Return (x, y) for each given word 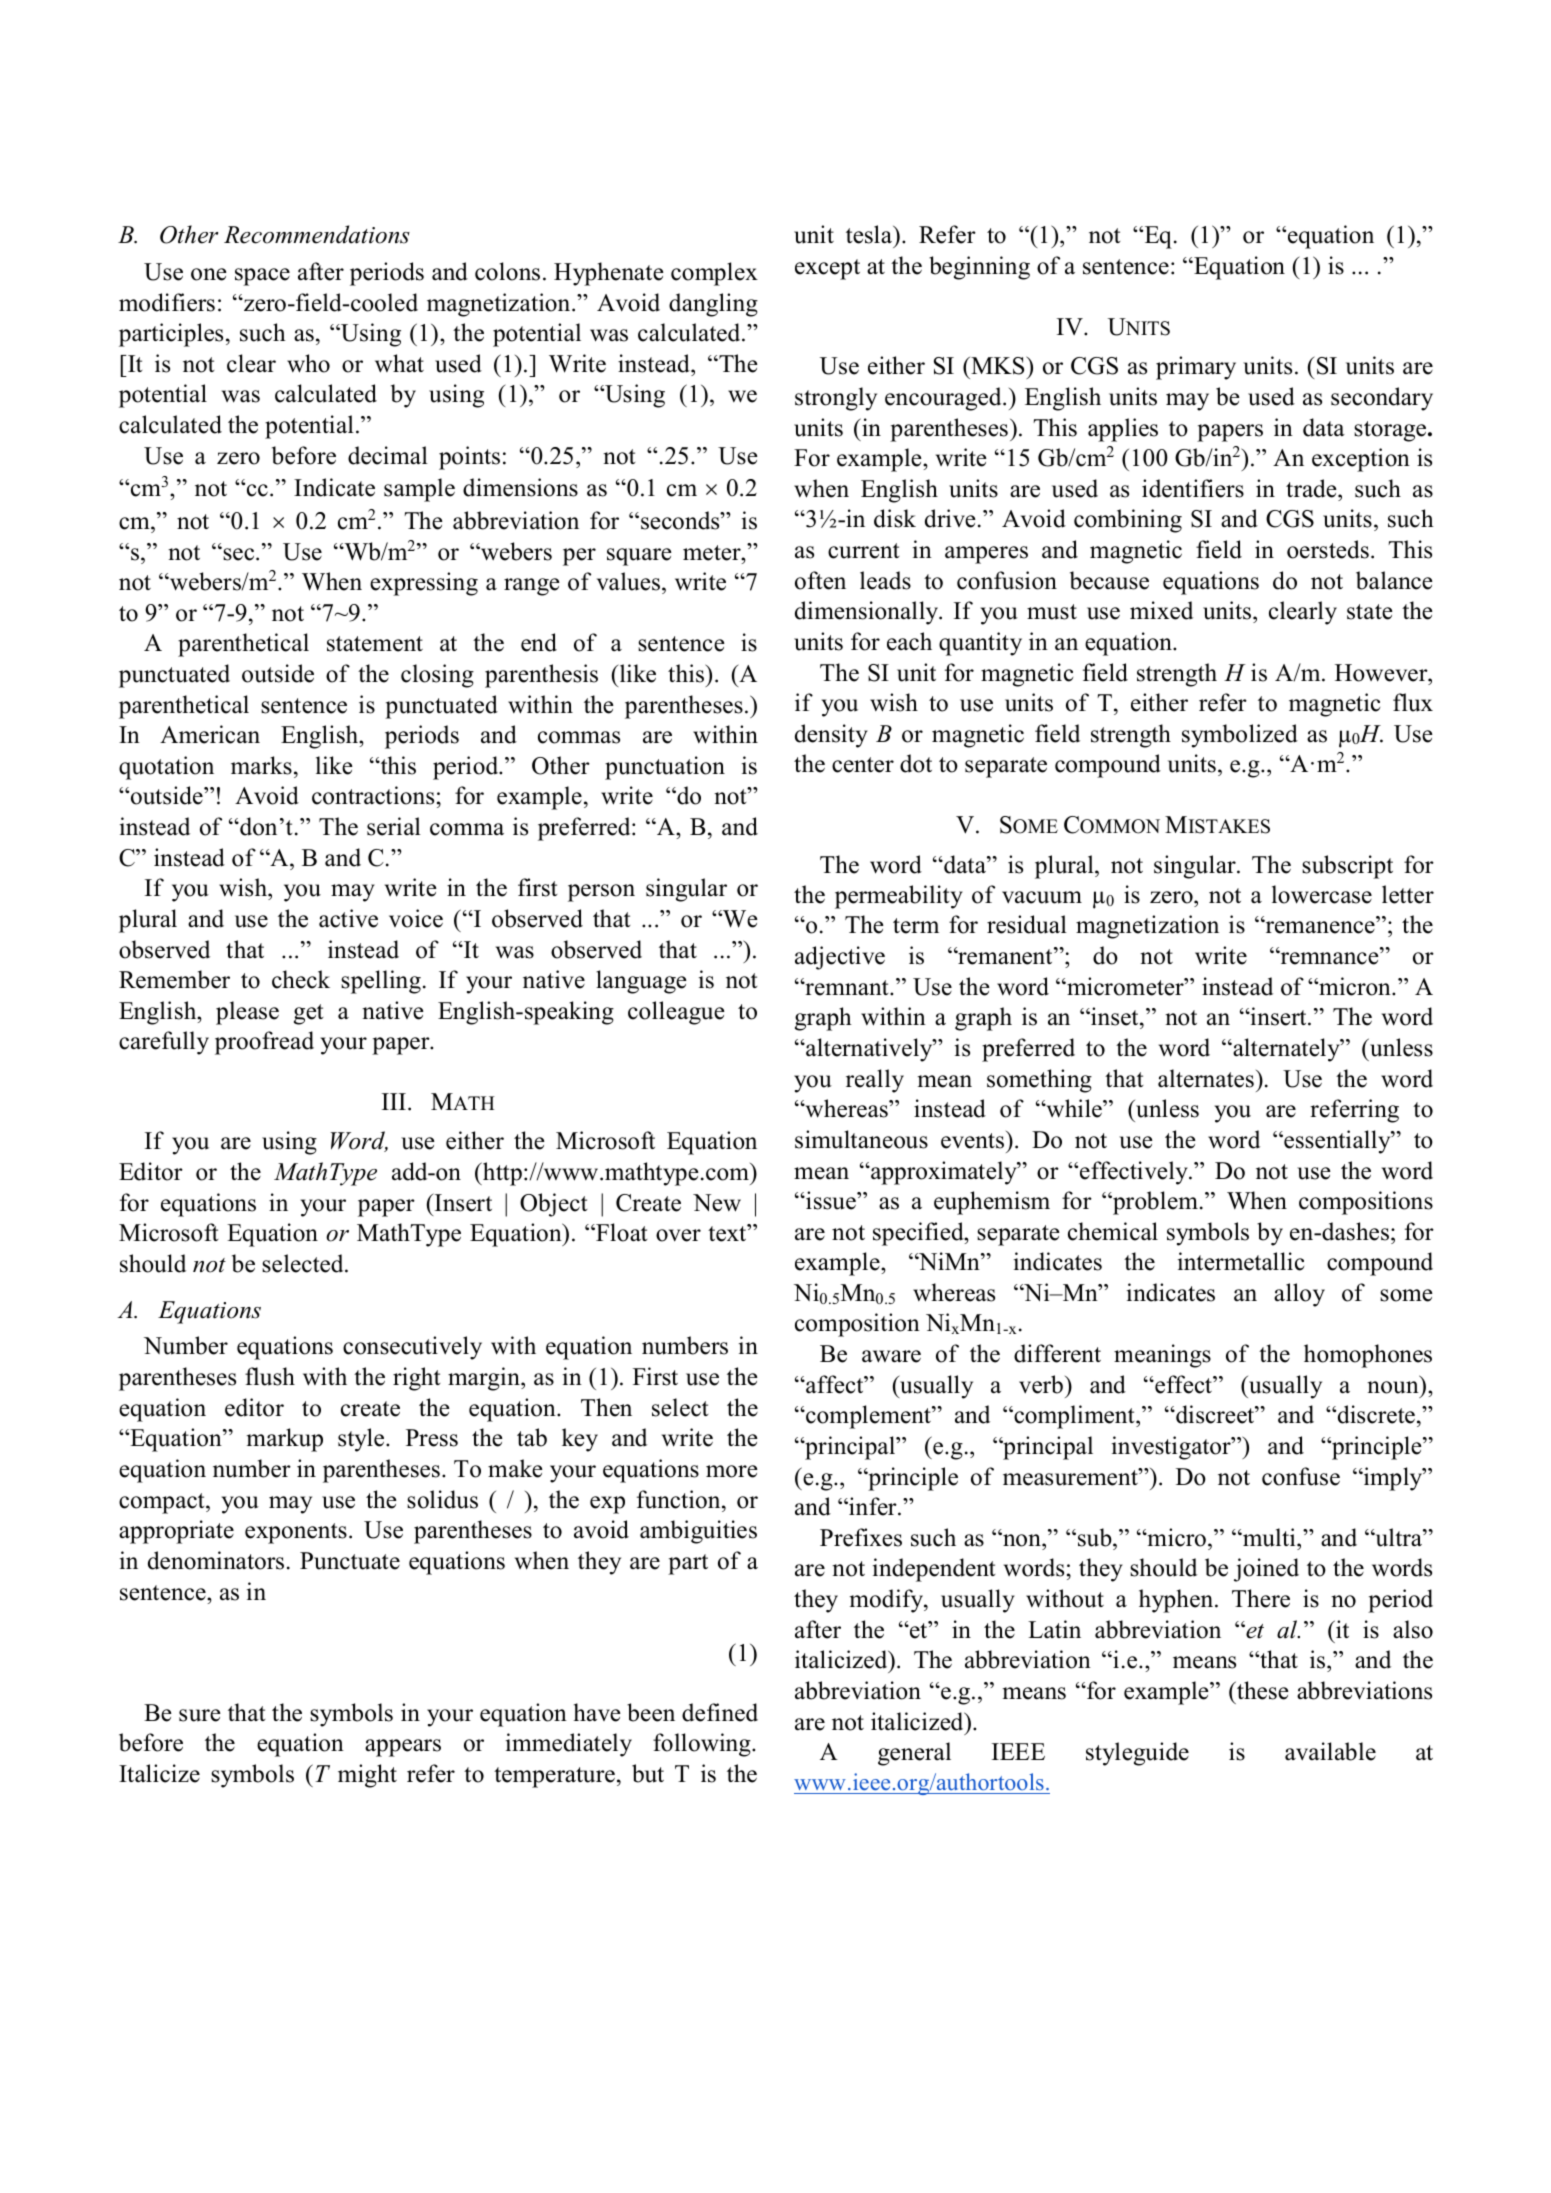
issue (831, 1200)
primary (1196, 368)
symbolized (1240, 736)
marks (261, 765)
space (262, 277)
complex (714, 274)
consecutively (412, 1348)
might (367, 1776)
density (831, 736)
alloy (1299, 1295)
